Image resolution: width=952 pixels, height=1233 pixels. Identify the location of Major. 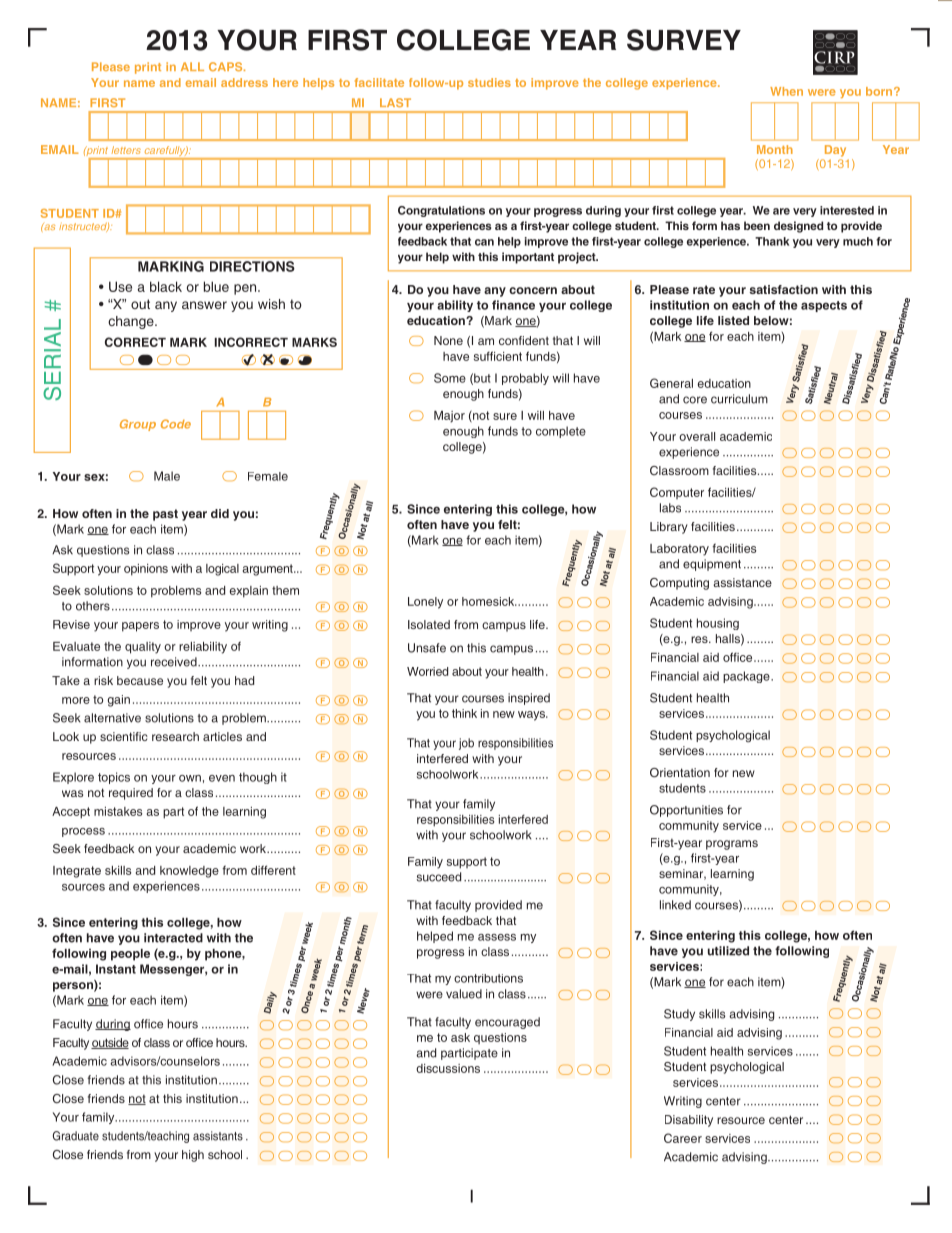
(449, 417).
